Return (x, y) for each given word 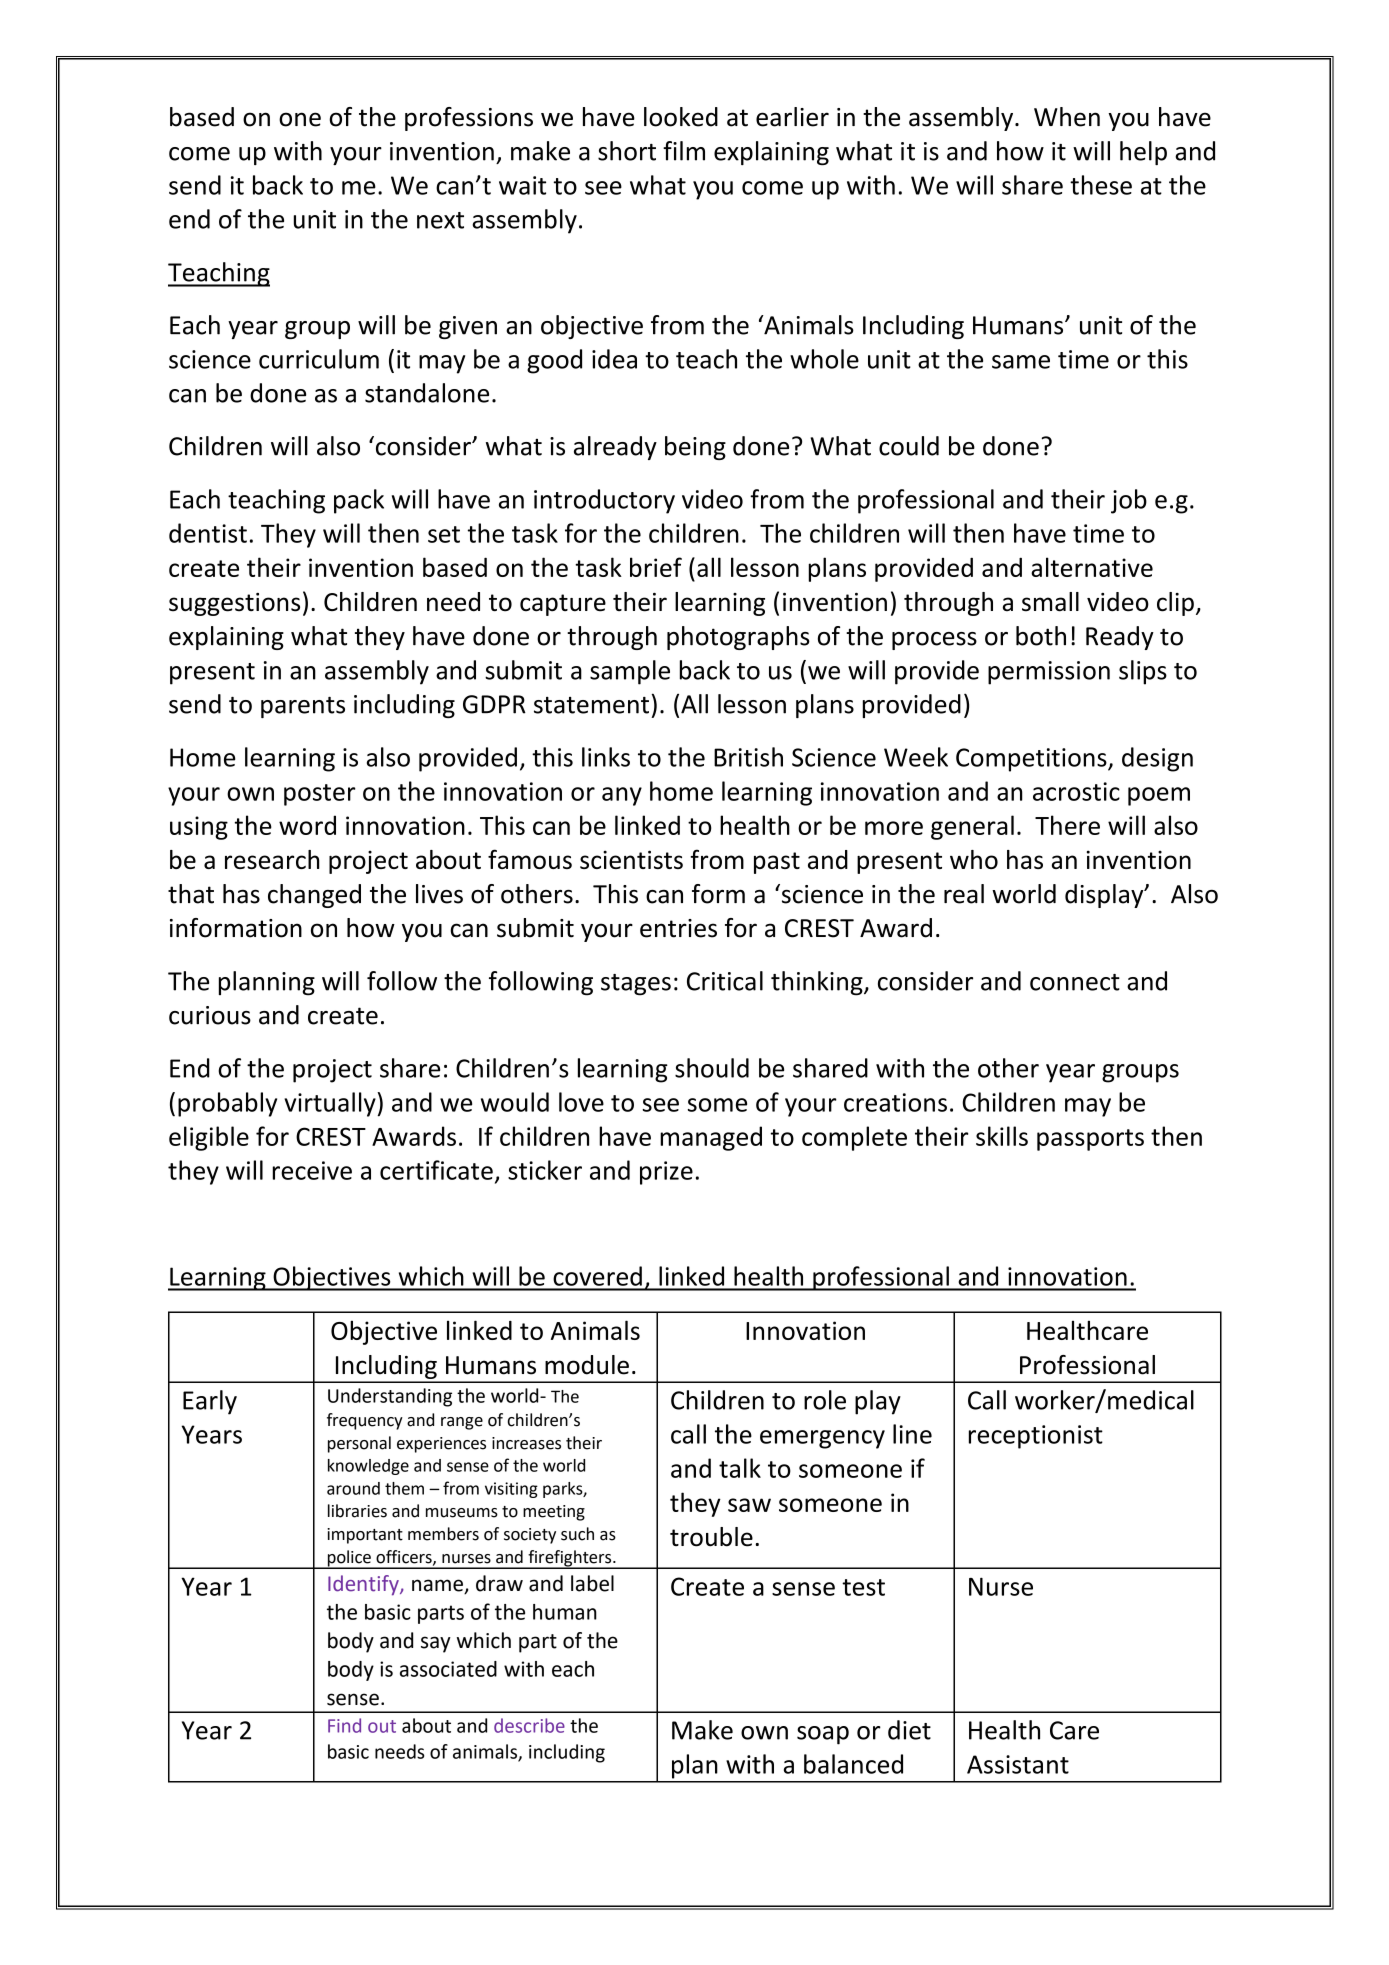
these (1101, 185)
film (684, 151)
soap (823, 1735)
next (440, 220)
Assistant (1018, 1764)
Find (344, 1725)
